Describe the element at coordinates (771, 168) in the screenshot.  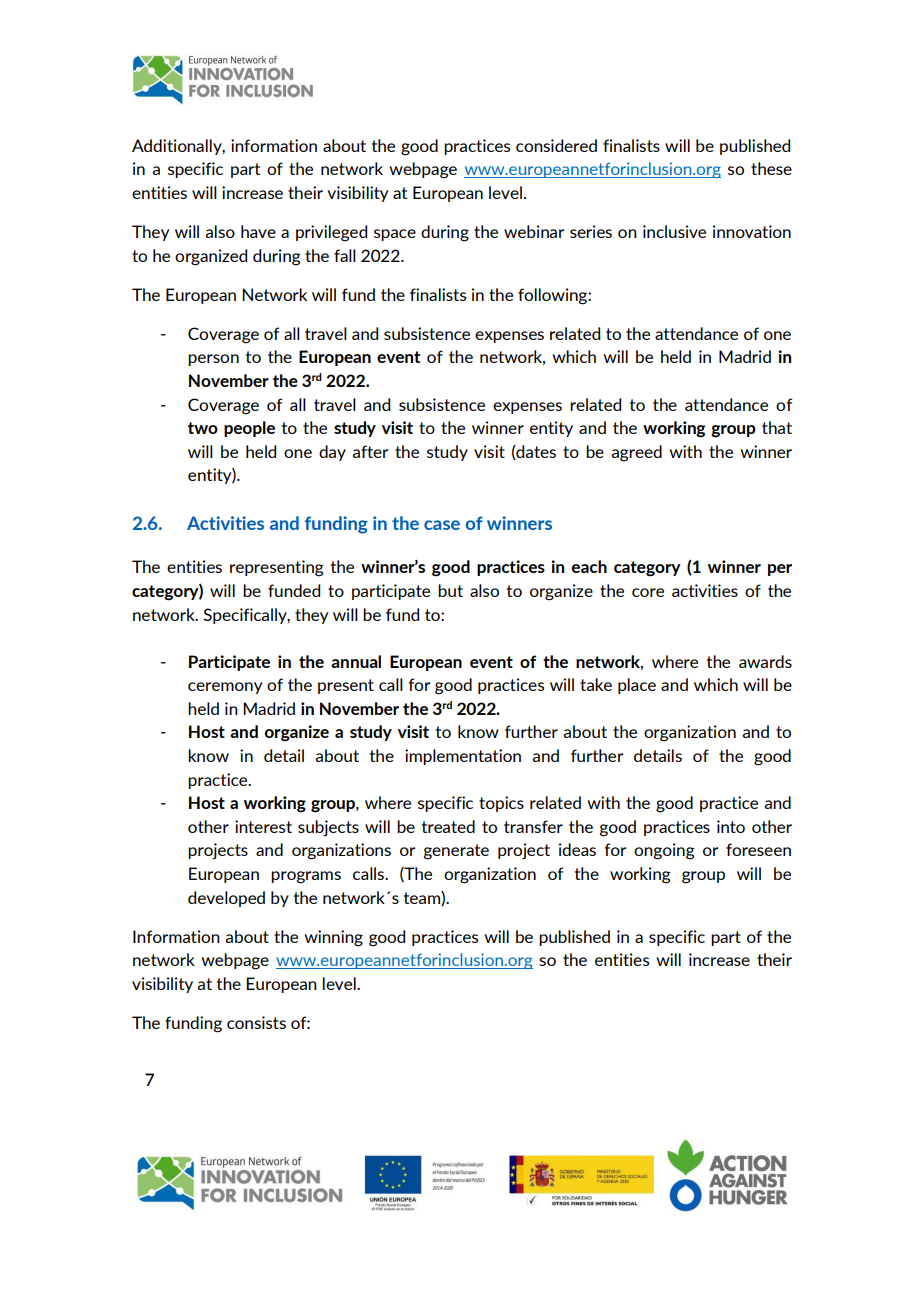
I see `these` at that location.
